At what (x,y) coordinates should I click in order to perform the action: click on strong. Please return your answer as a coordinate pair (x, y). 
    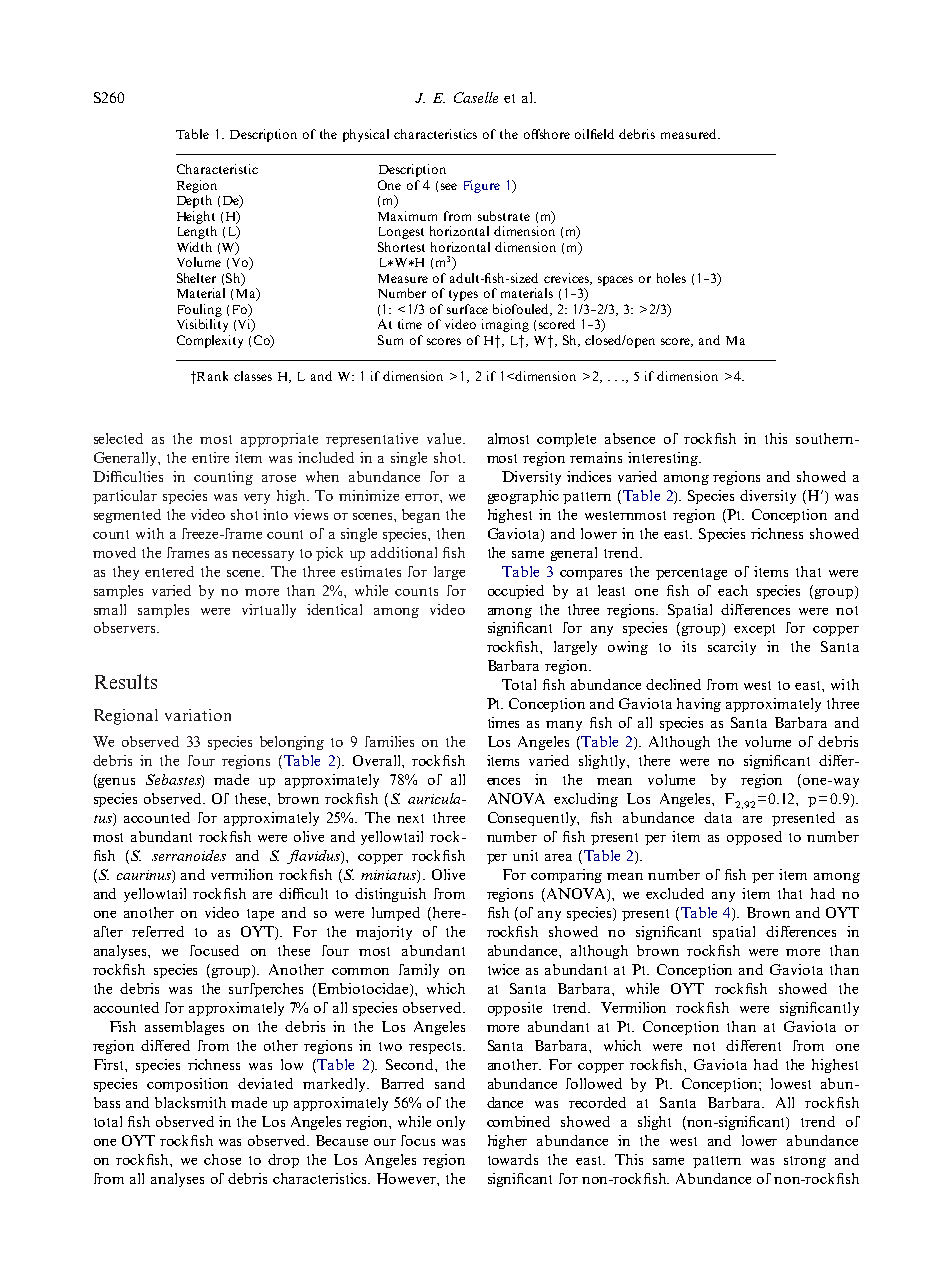
    Looking at the image, I should click on (805, 1162).
